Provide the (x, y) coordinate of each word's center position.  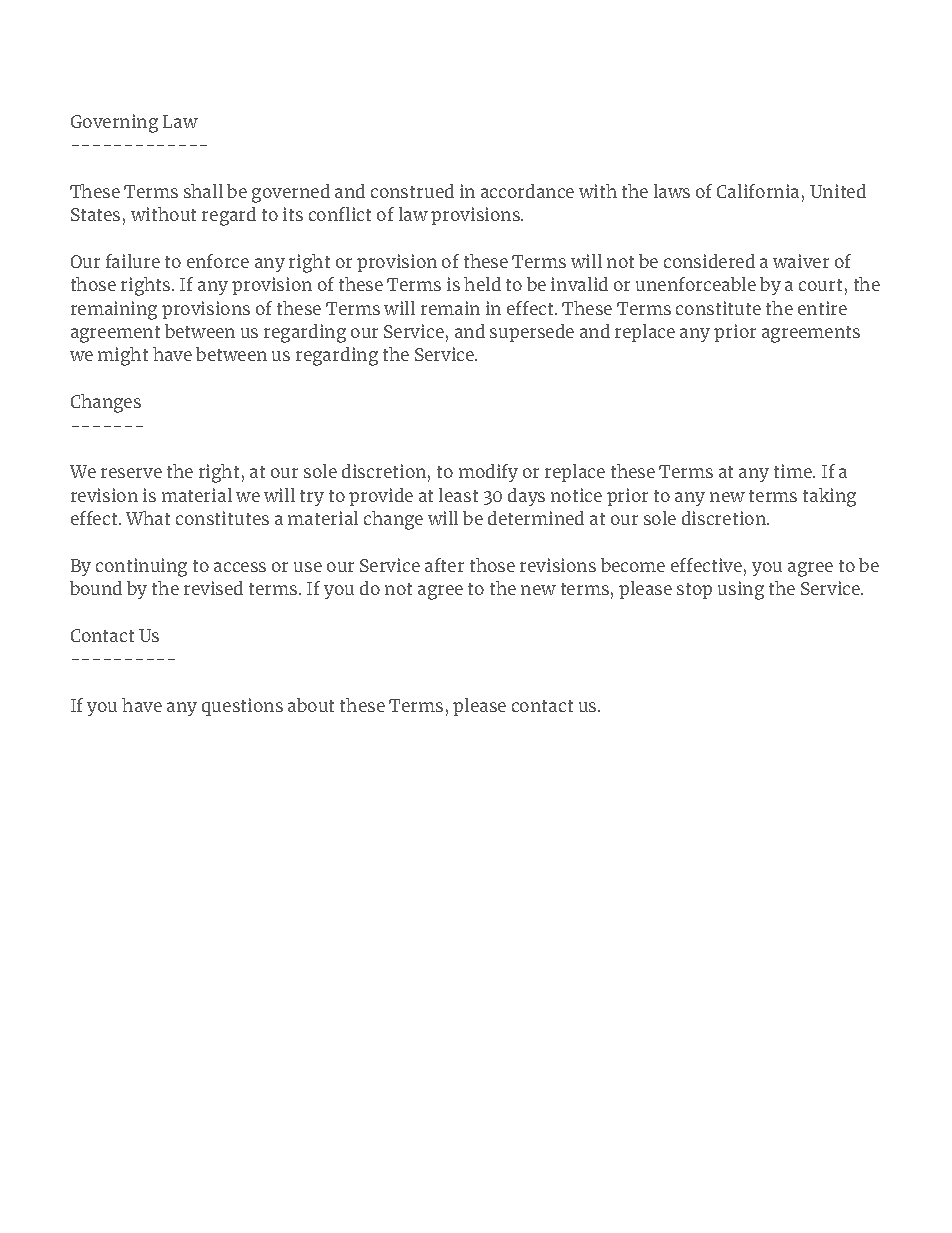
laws (672, 191)
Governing (114, 123)
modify (488, 473)
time (794, 471)
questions (242, 707)
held (482, 284)
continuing (141, 567)
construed (412, 191)
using (741, 590)
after (444, 565)
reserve (131, 473)
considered (709, 261)
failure (133, 261)
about (311, 705)
